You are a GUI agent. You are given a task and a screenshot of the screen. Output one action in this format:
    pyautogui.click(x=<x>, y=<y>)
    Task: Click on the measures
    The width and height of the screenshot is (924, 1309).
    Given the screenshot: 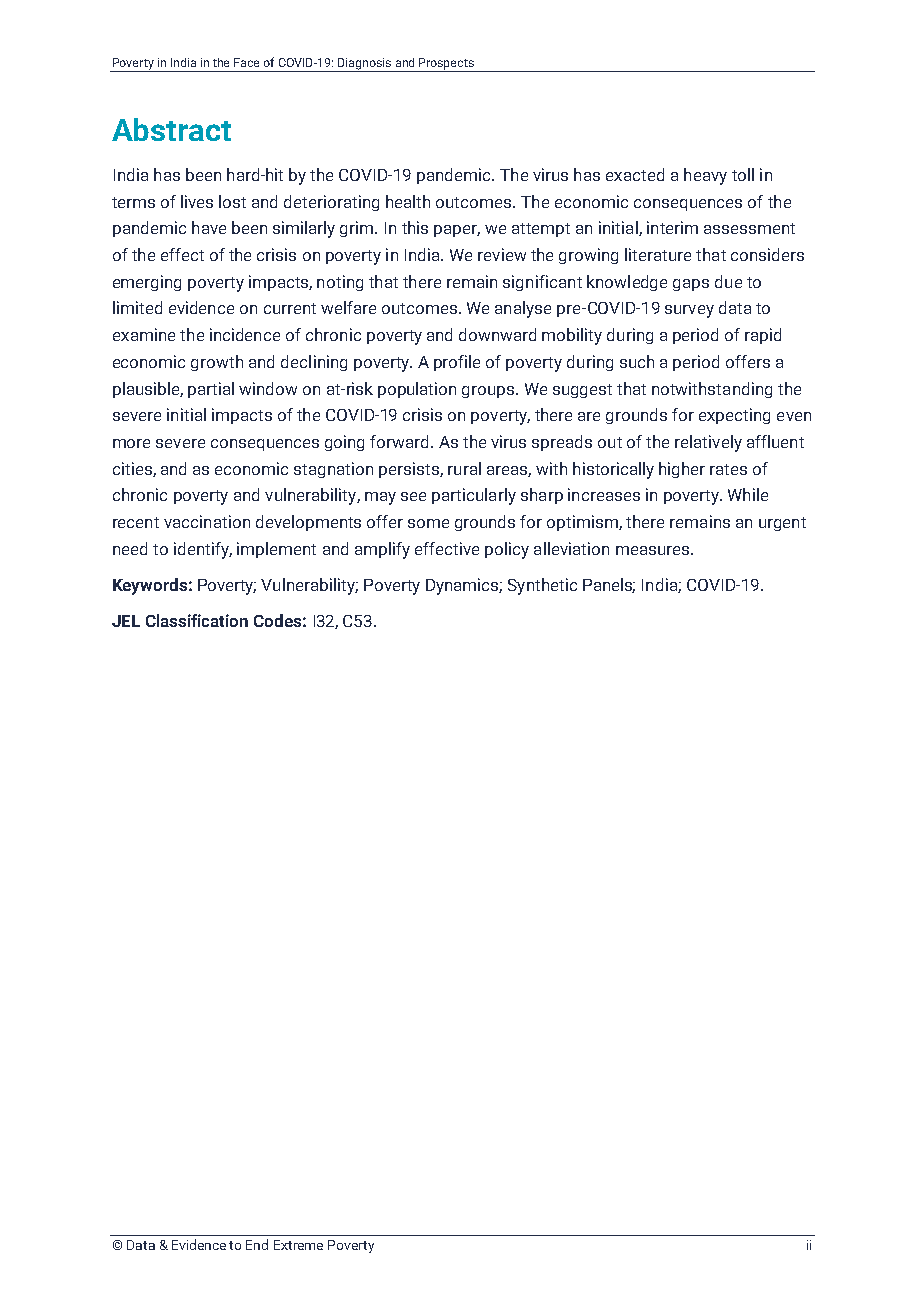 What is the action you would take?
    pyautogui.click(x=654, y=550)
